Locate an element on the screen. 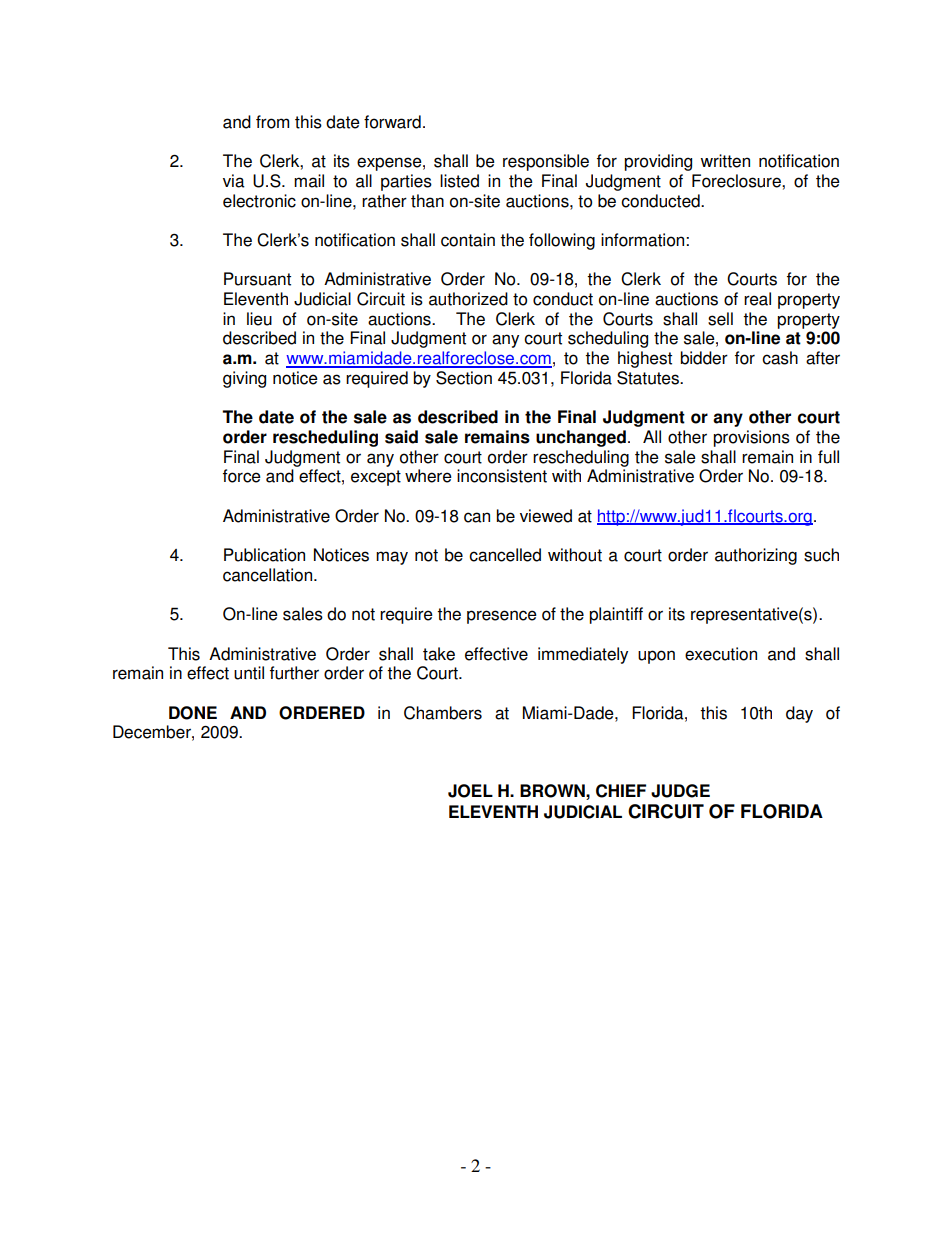 The width and height of the screenshot is (952, 1233). sell is located at coordinates (720, 319).
